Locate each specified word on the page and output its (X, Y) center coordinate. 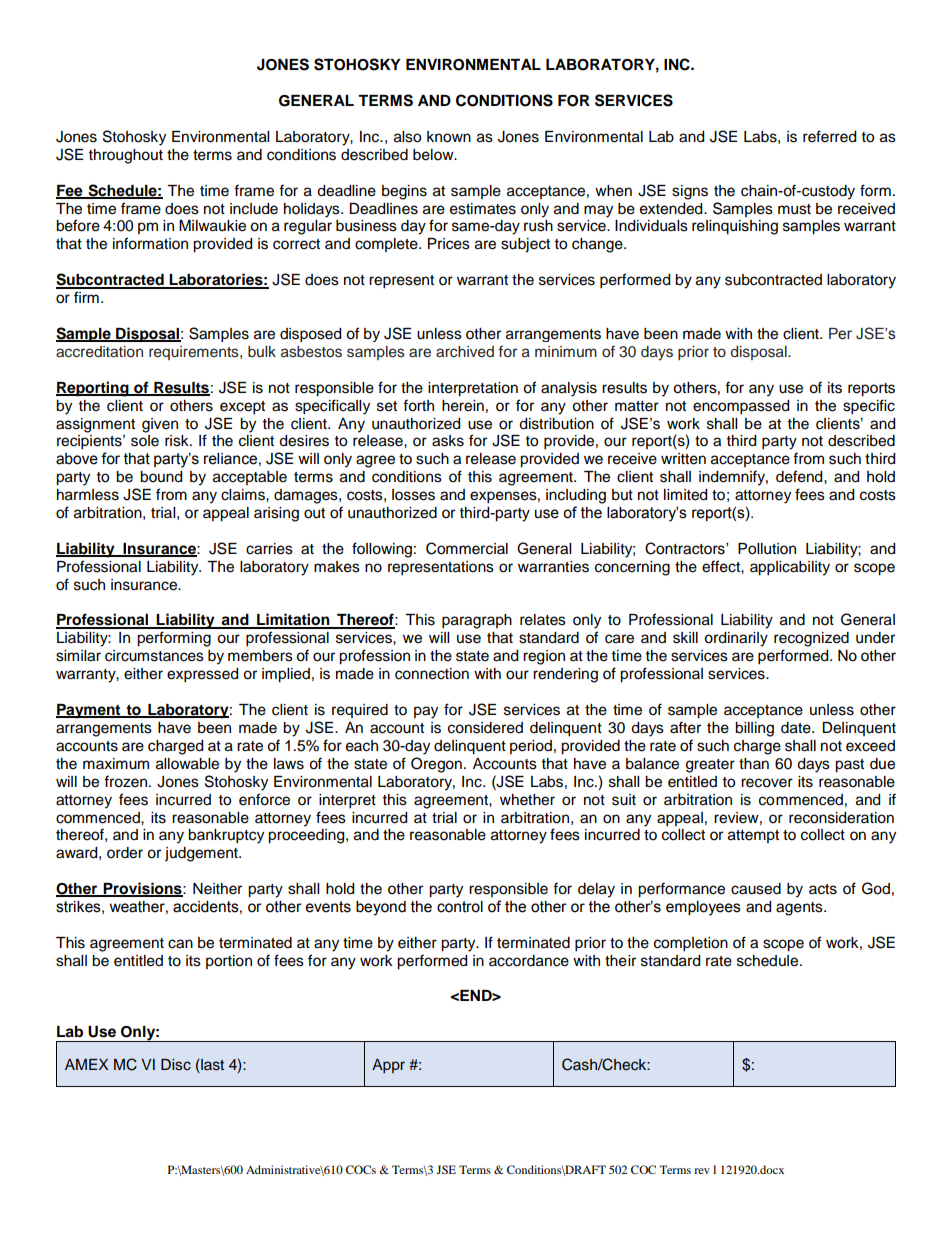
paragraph (477, 621)
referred (829, 136)
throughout (126, 156)
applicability (790, 568)
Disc (176, 1065)
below (434, 155)
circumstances (154, 656)
